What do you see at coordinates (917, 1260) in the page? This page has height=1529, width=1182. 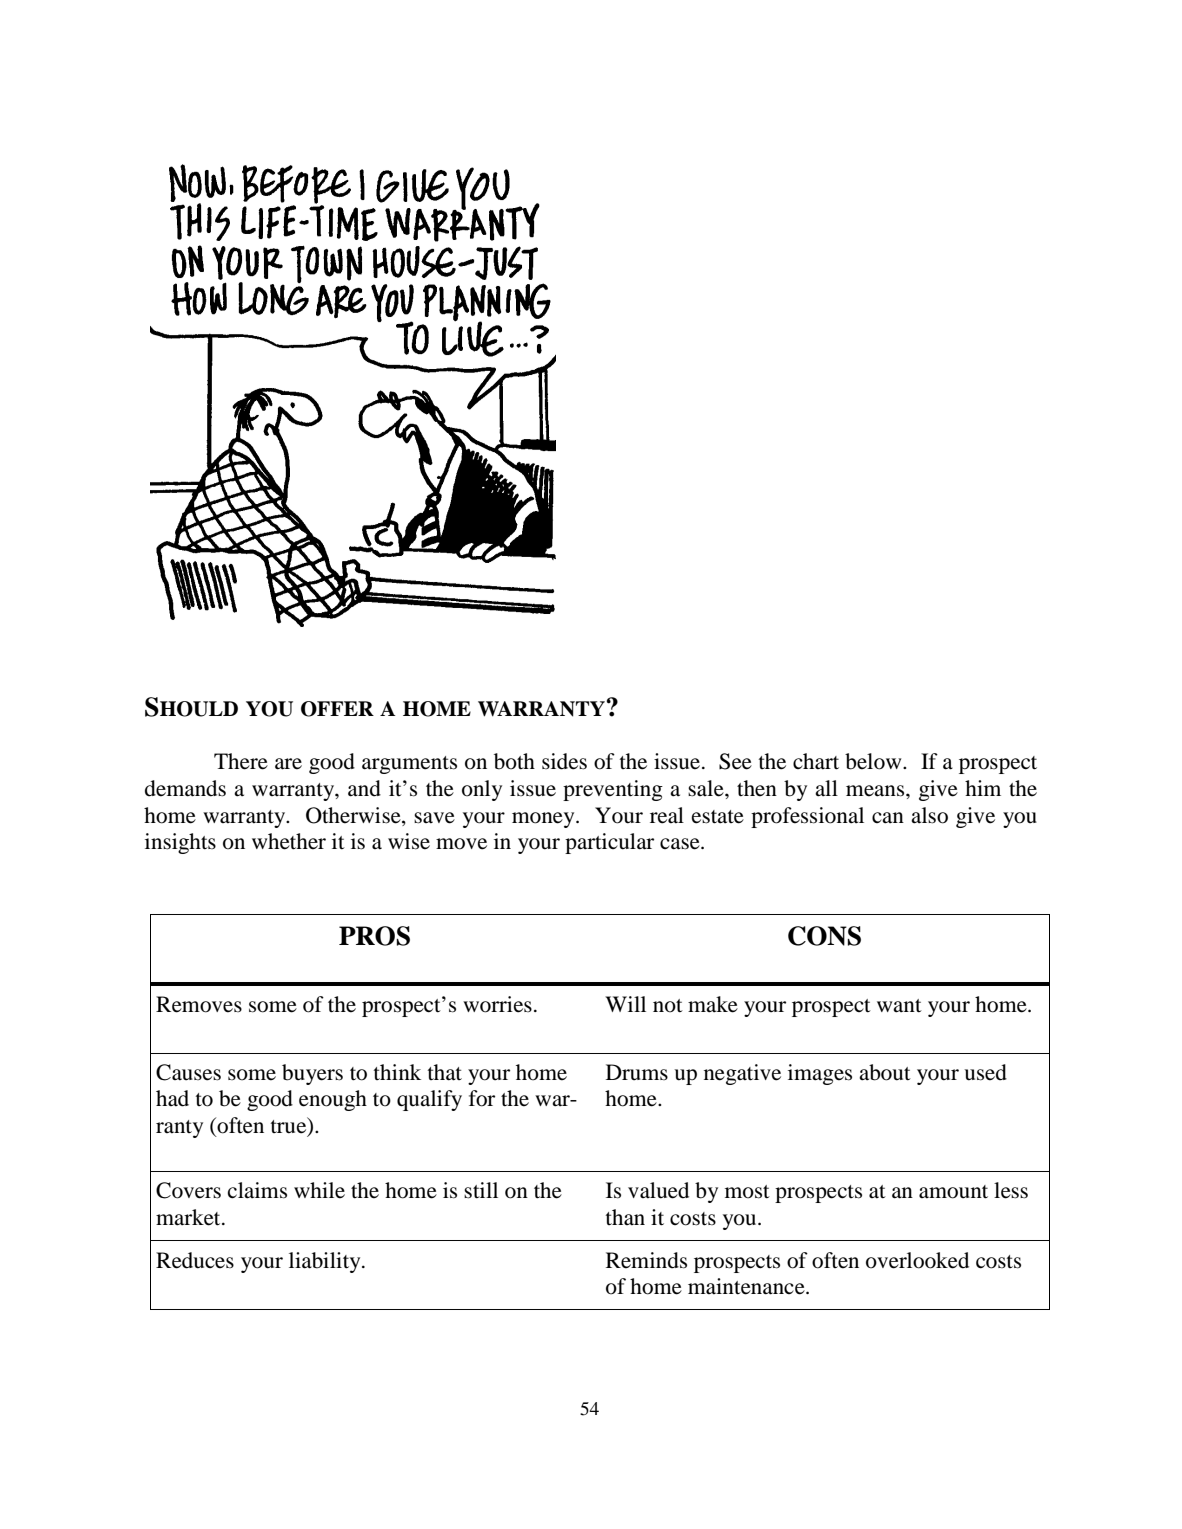 I see `overlooked` at bounding box center [917, 1260].
